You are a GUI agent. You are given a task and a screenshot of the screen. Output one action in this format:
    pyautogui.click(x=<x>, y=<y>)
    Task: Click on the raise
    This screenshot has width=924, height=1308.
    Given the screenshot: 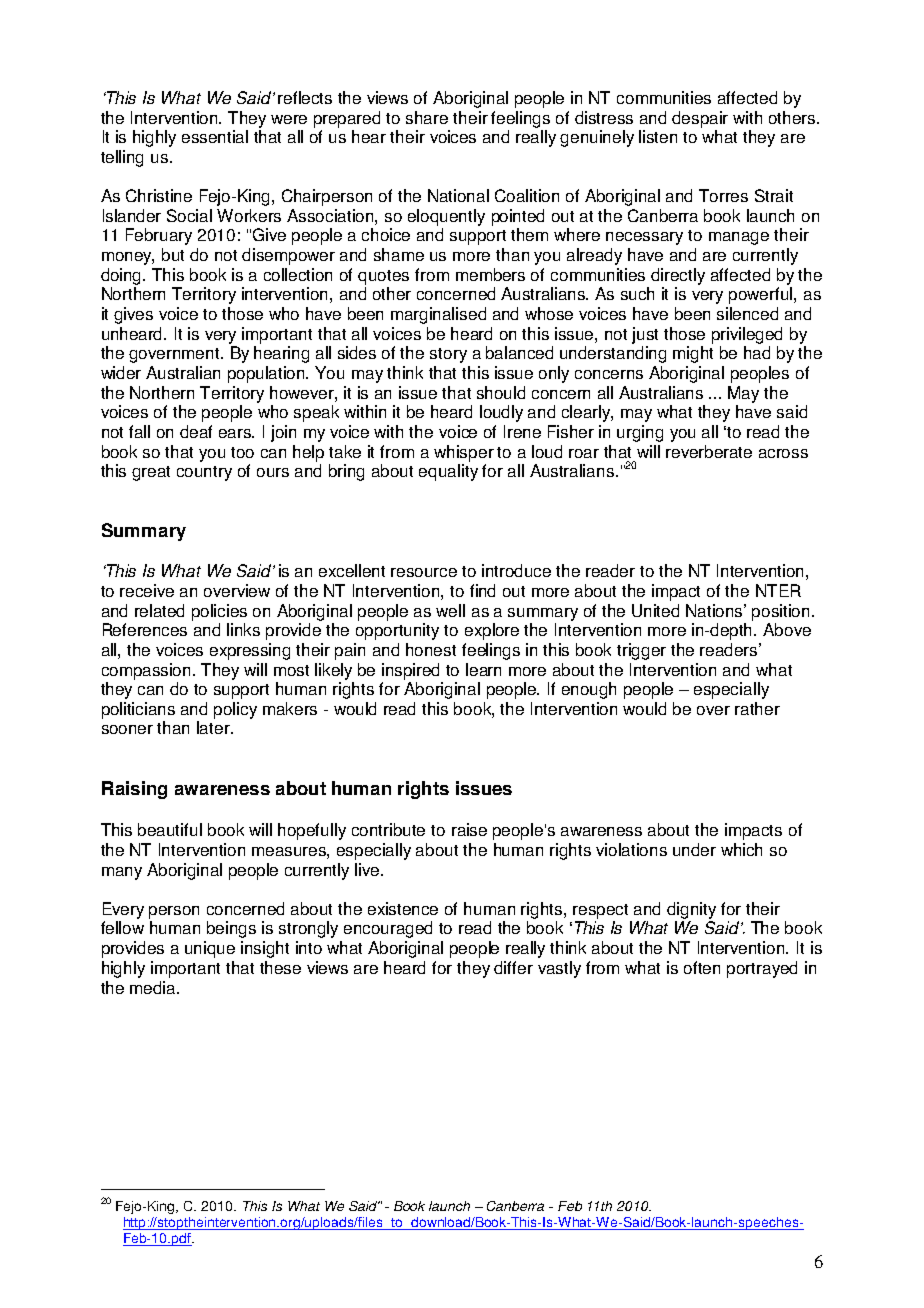 What is the action you would take?
    pyautogui.click(x=469, y=829)
